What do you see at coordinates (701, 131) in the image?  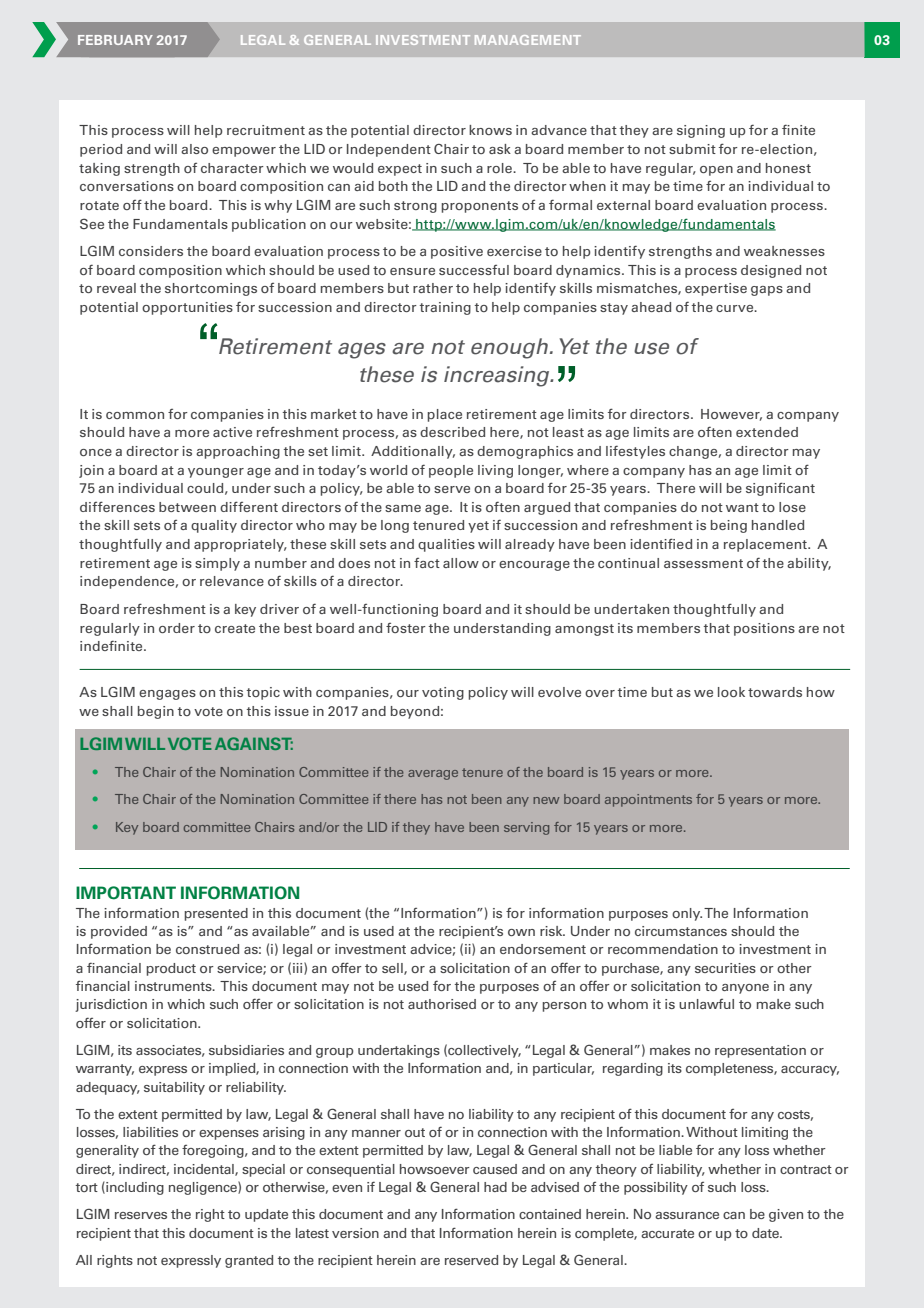 I see `signing` at bounding box center [701, 131].
